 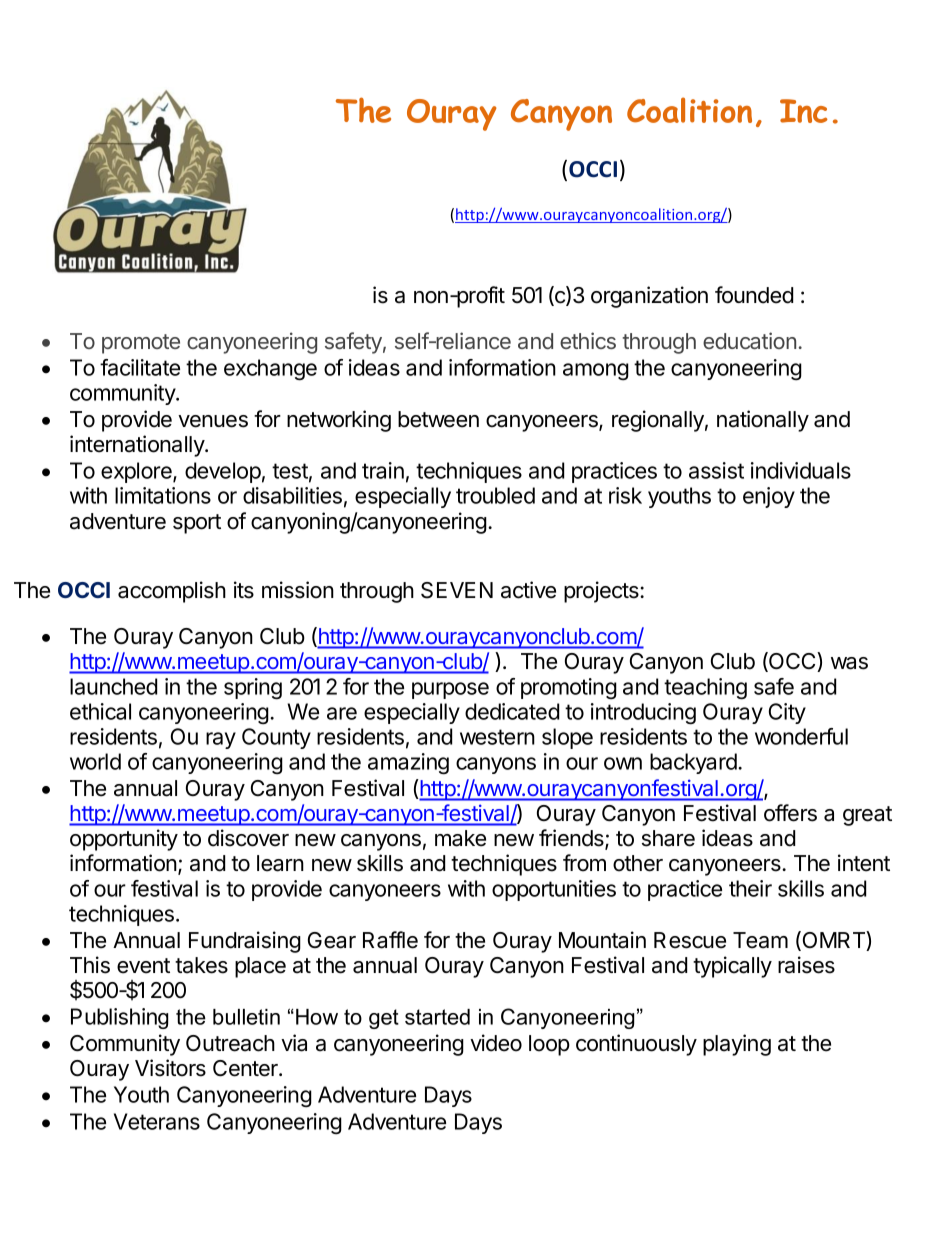 I want to click on western, so click(x=497, y=737).
